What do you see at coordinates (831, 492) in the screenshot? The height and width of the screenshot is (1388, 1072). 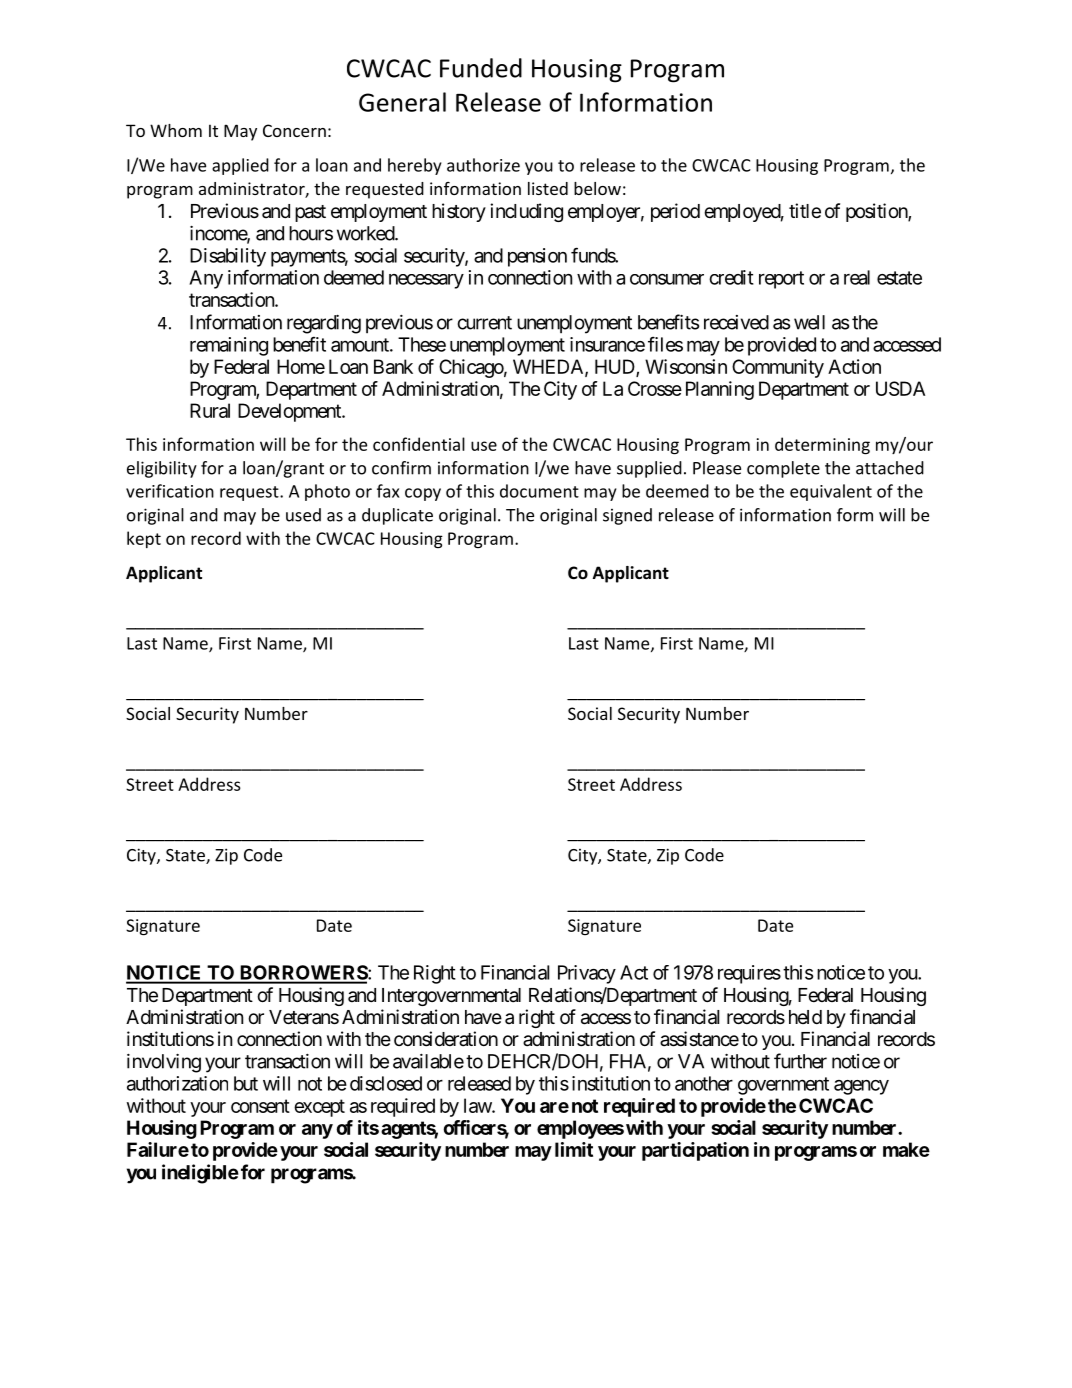 I see `equivalent` at bounding box center [831, 492].
